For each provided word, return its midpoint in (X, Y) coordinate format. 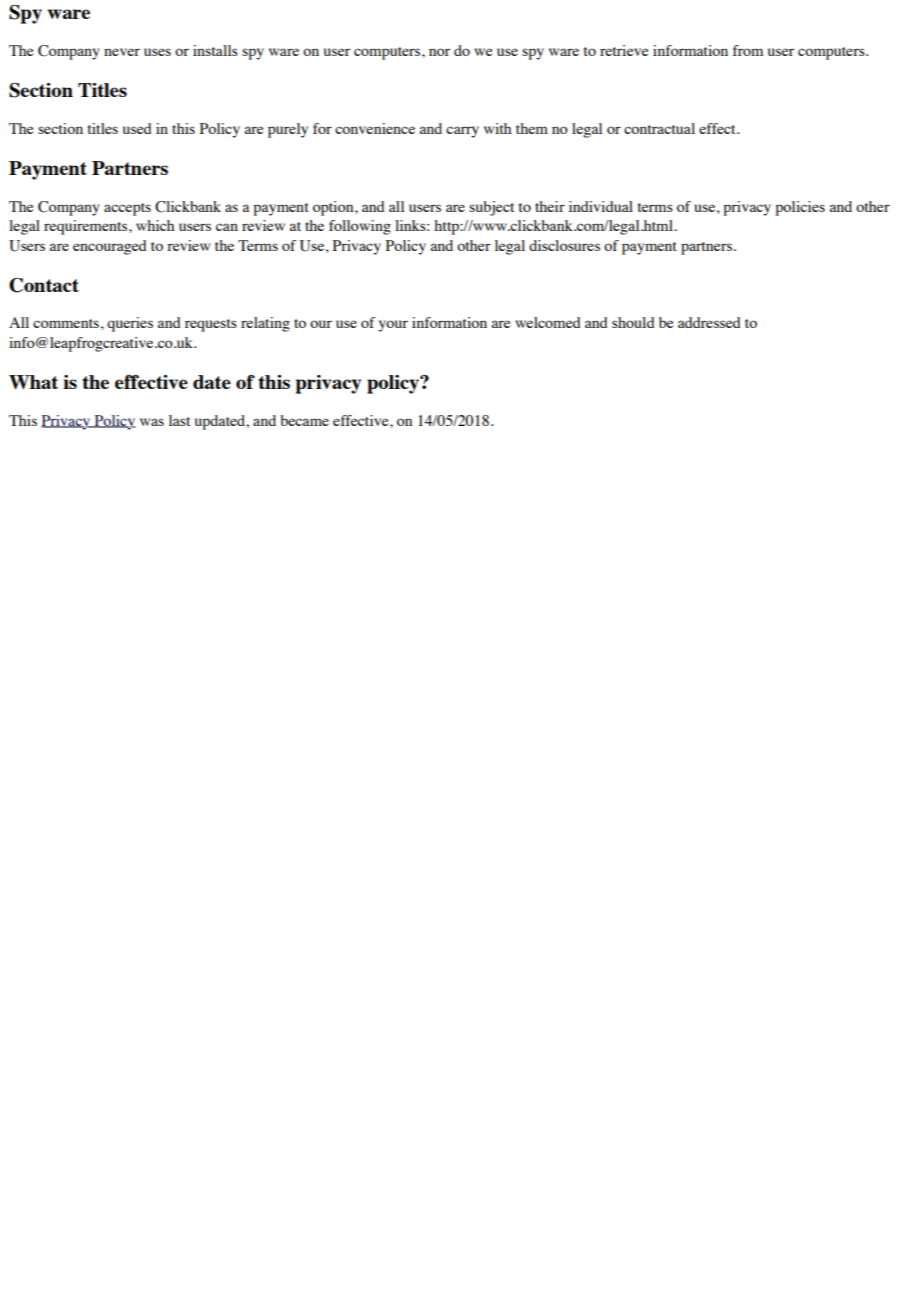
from (748, 50)
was (152, 422)
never (122, 52)
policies (800, 208)
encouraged (110, 247)
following (360, 227)
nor (439, 52)
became (304, 420)
